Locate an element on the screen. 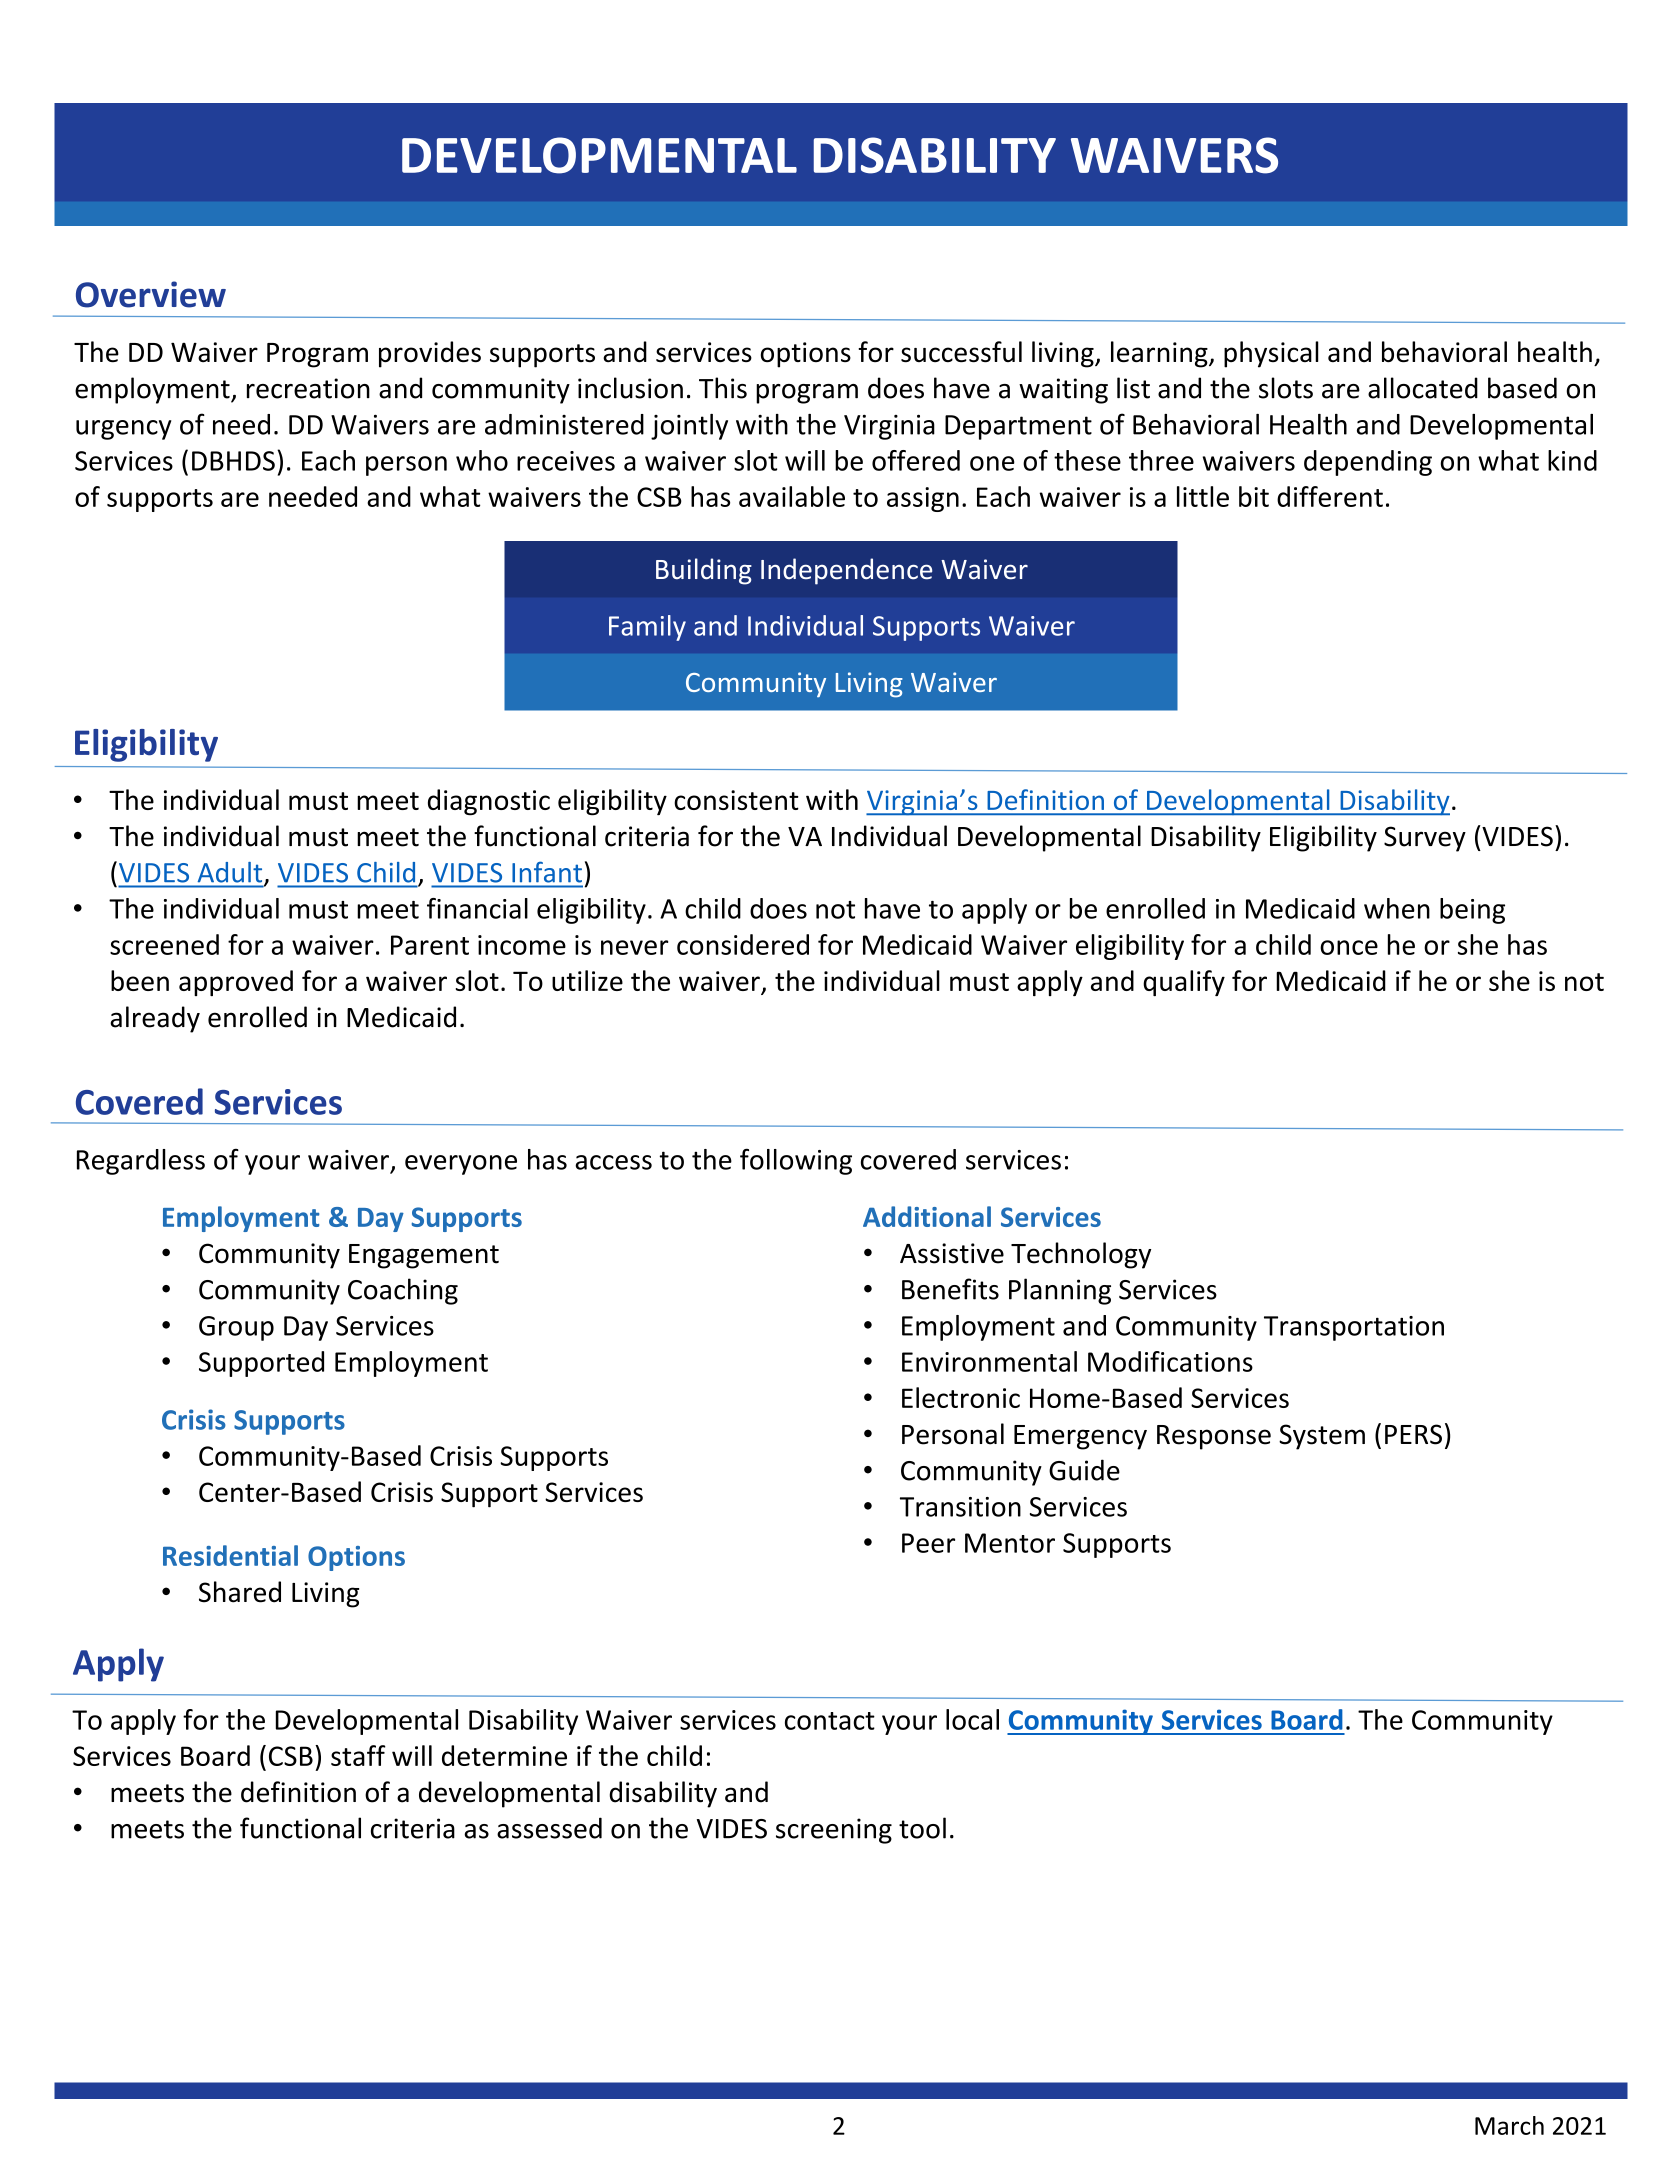  recreation is located at coordinates (308, 388).
